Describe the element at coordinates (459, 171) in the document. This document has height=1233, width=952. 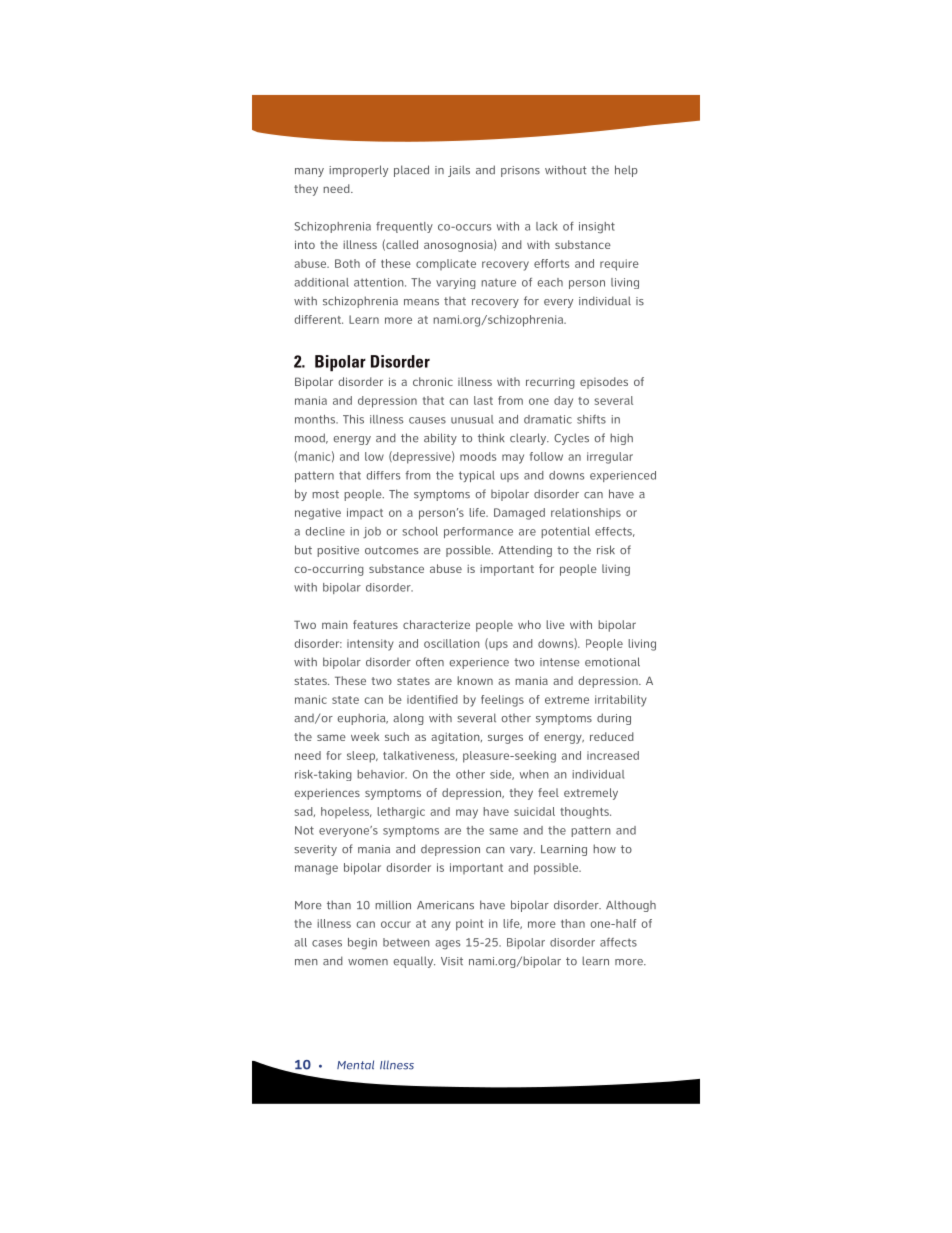
I see `jails` at that location.
